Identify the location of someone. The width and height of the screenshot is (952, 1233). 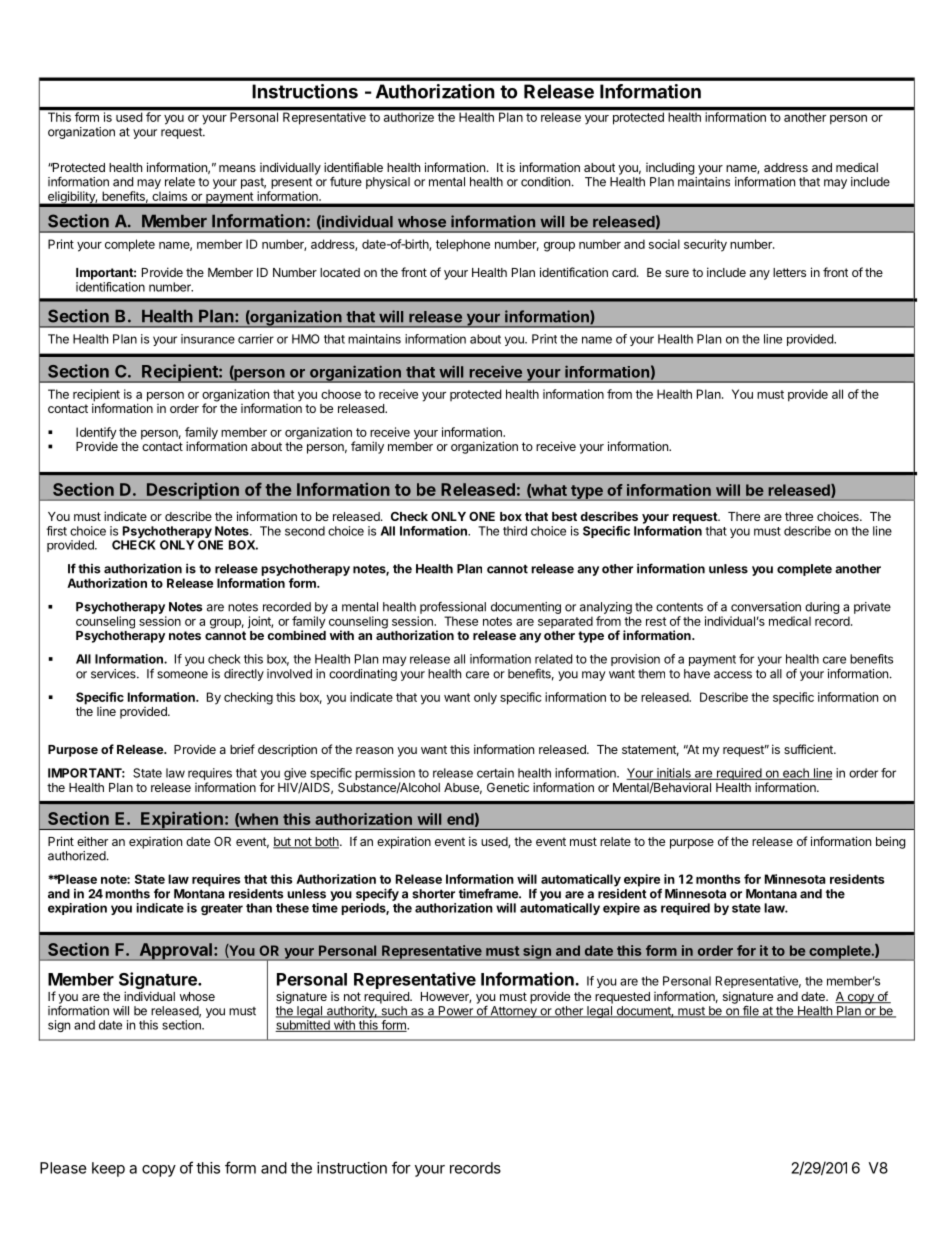
(182, 675).
